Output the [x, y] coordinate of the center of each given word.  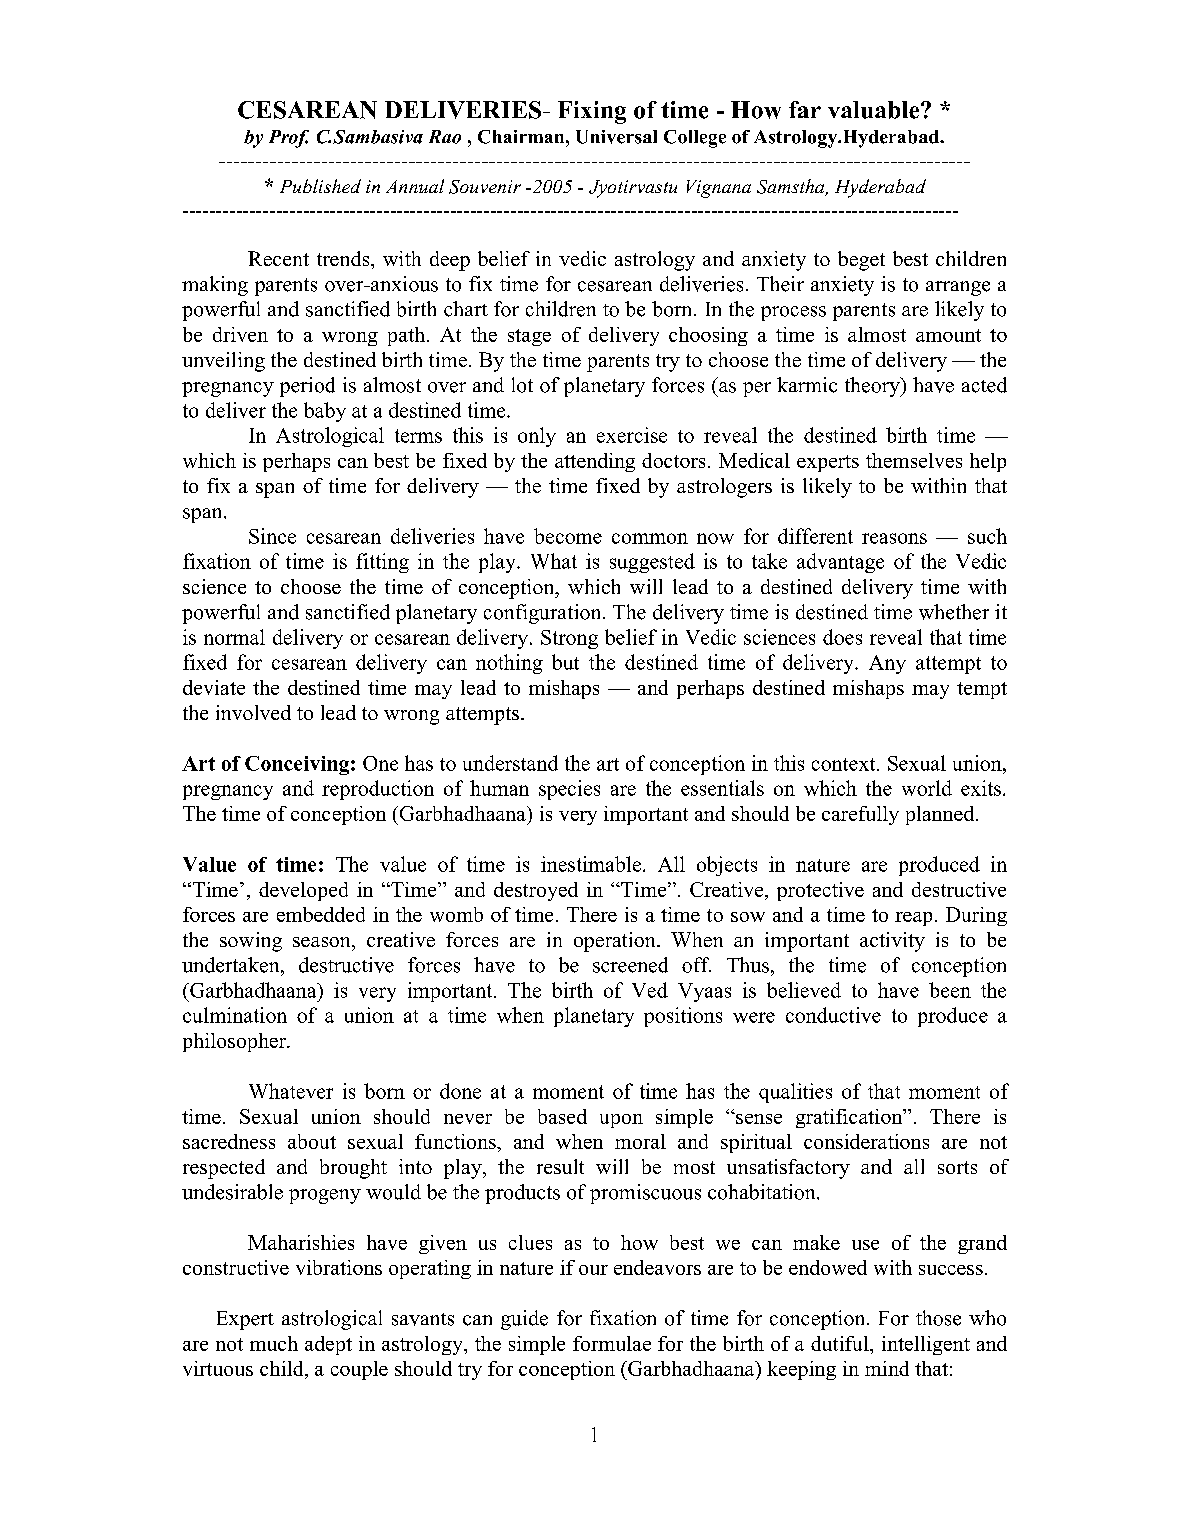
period [307, 387]
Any [887, 664]
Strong [569, 639]
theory [873, 387]
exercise [632, 435]
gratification [850, 1118]
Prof [289, 139]
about [312, 1141]
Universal [616, 137]
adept [328, 1345]
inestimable [592, 864]
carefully [860, 815]
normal [234, 637]
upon [621, 1121]
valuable [875, 110]
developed [303, 891]
